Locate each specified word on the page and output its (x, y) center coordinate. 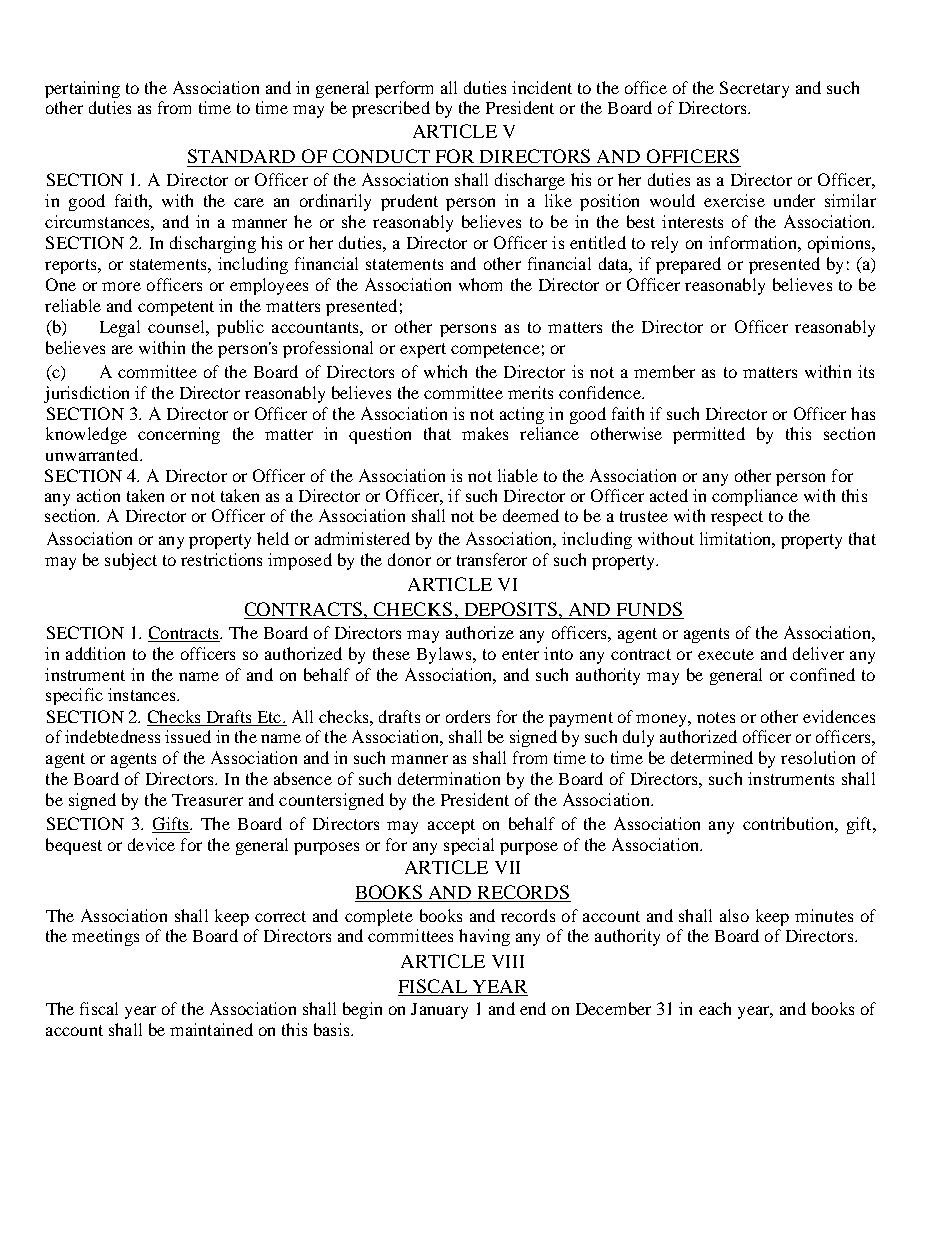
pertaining (82, 89)
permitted (709, 435)
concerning (179, 435)
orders (468, 716)
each (715, 1008)
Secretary (754, 89)
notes (716, 717)
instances (143, 694)
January (439, 1011)
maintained (211, 1029)
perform (404, 89)
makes (485, 433)
